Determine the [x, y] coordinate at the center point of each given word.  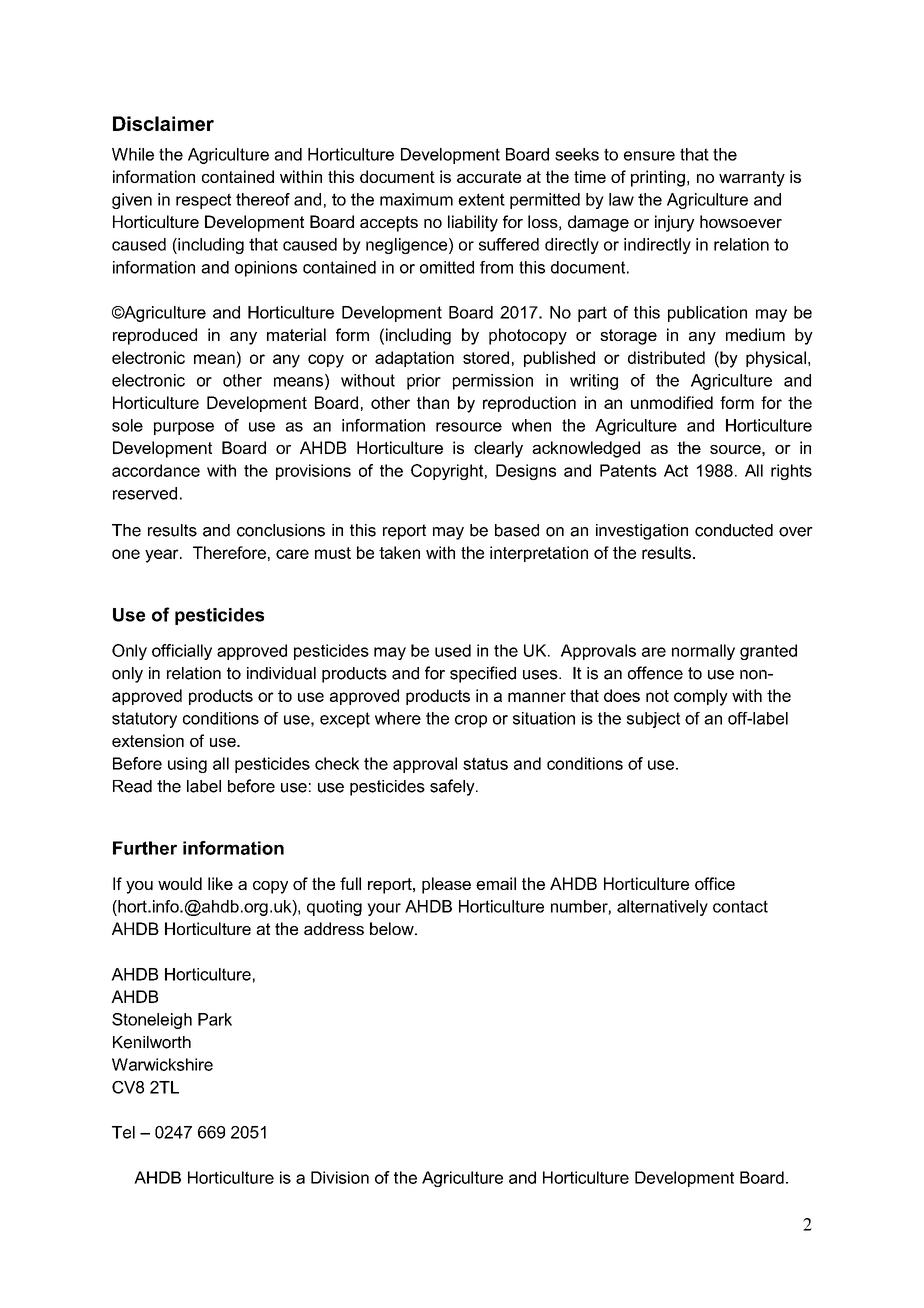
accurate [489, 177]
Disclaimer [163, 123]
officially [182, 652]
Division [340, 1177]
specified [483, 674]
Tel [123, 1132]
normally [703, 652]
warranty [752, 179]
